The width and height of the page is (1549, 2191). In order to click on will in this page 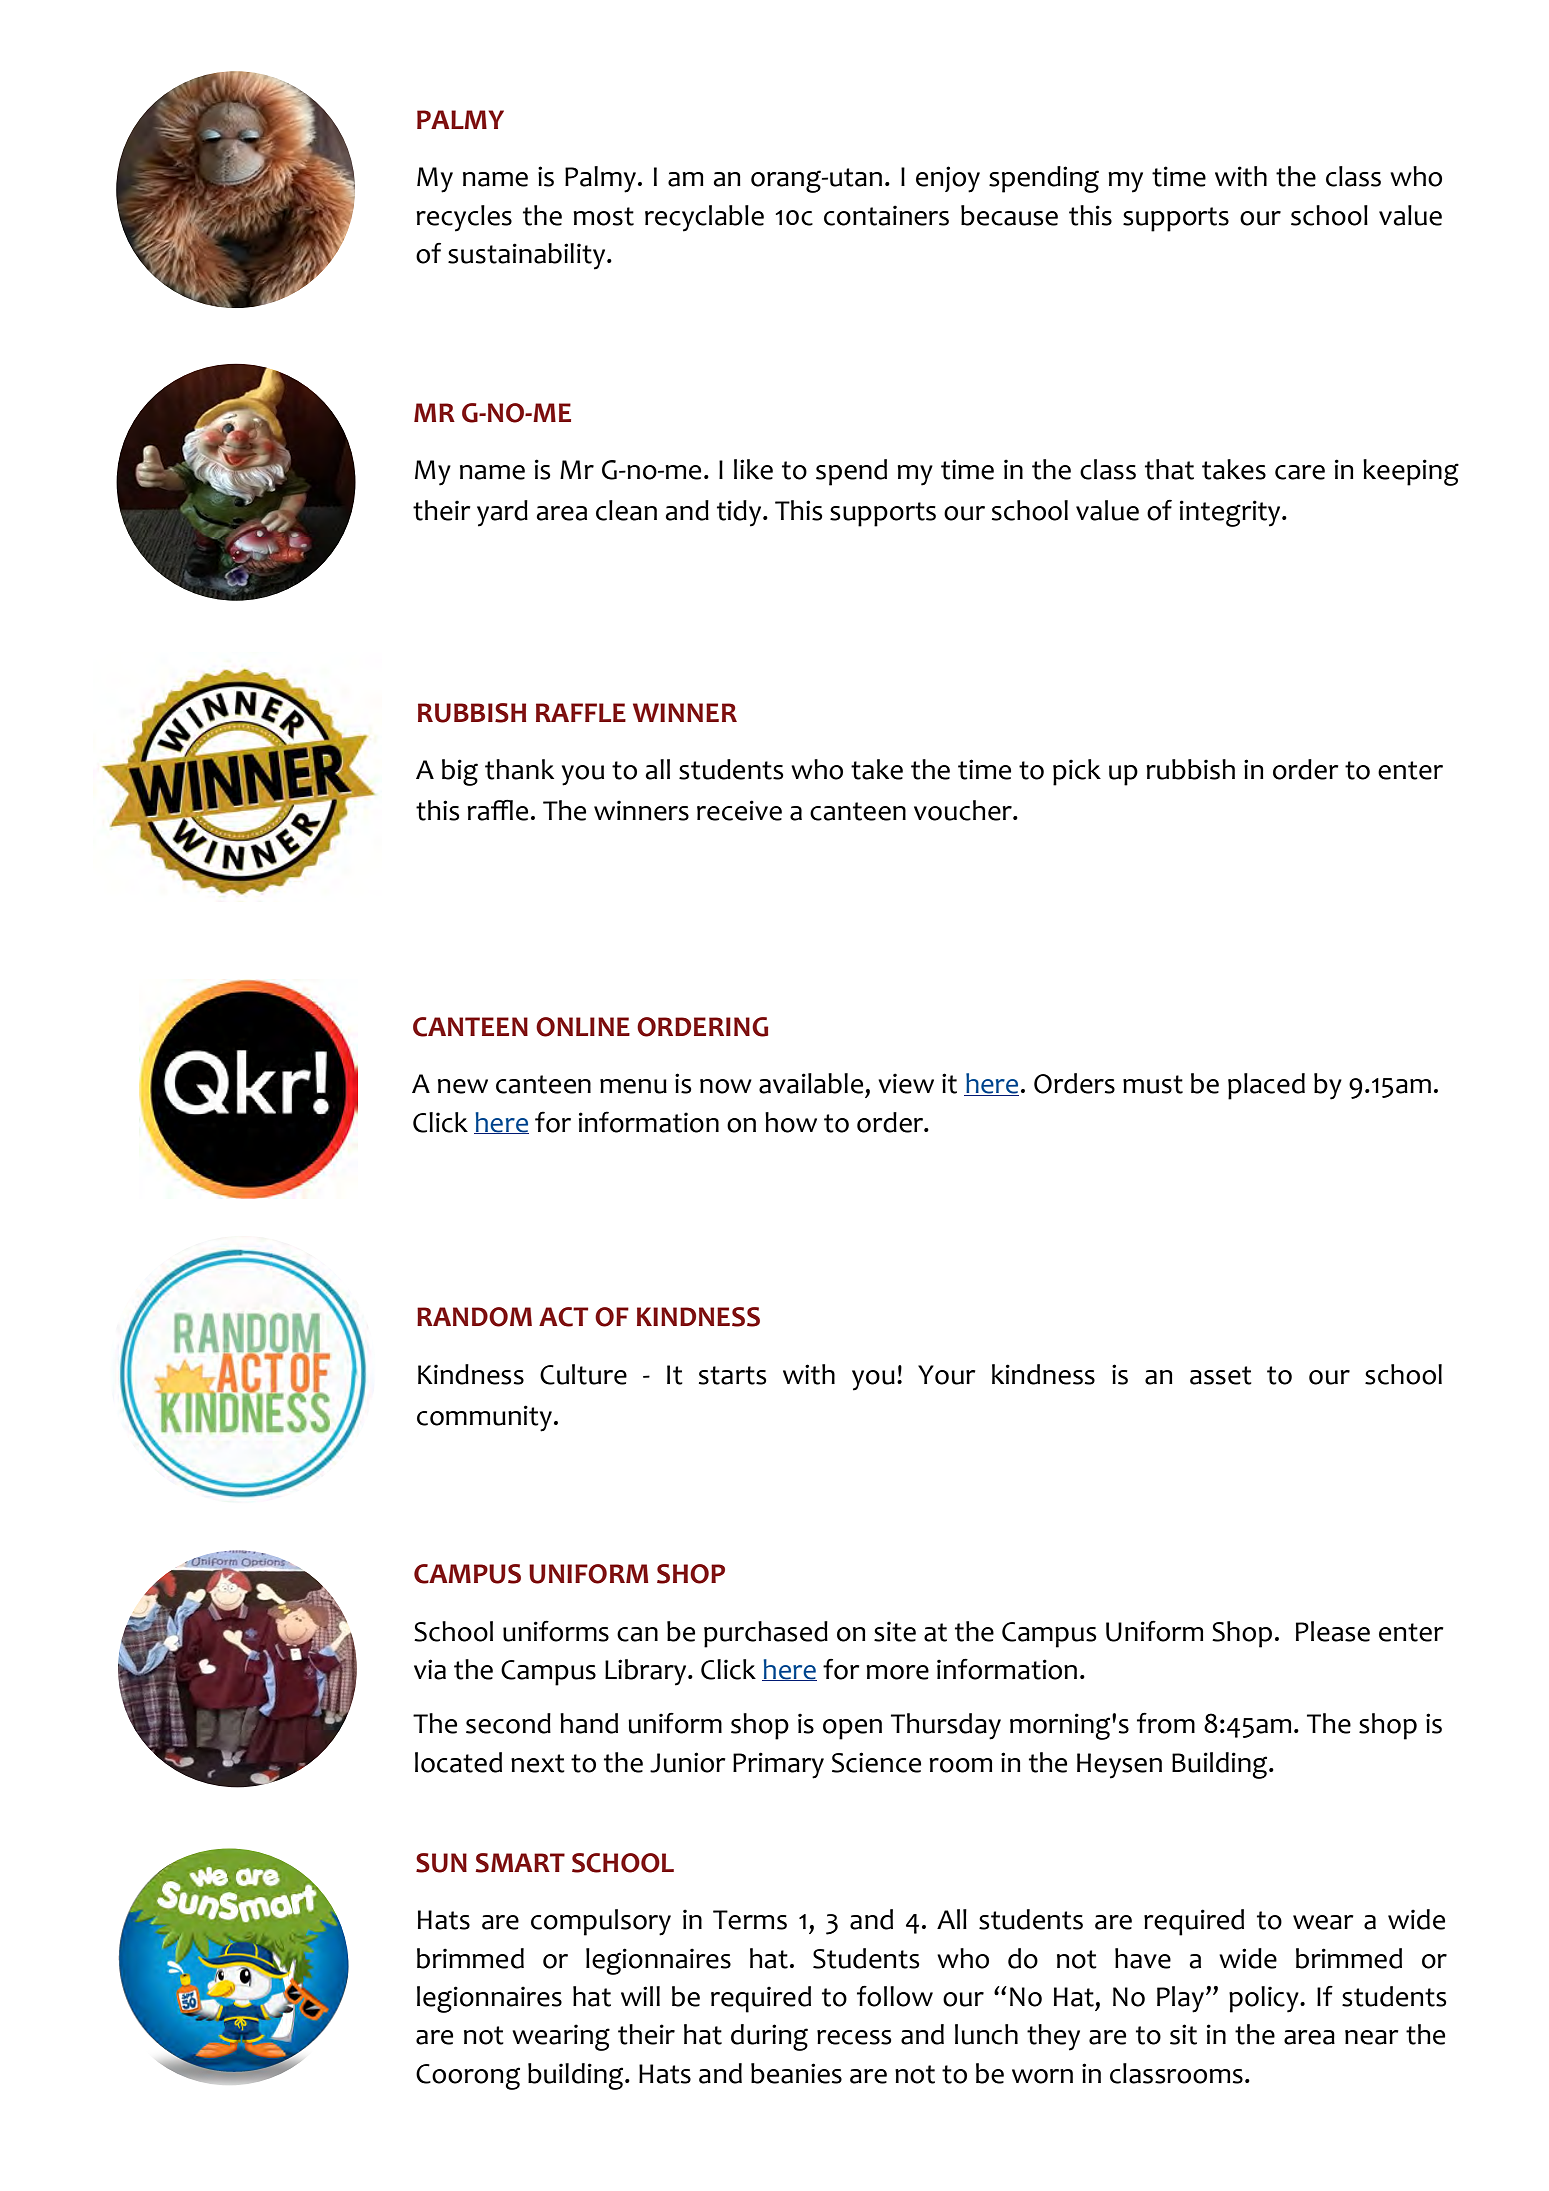, I will do `click(640, 1996)`.
